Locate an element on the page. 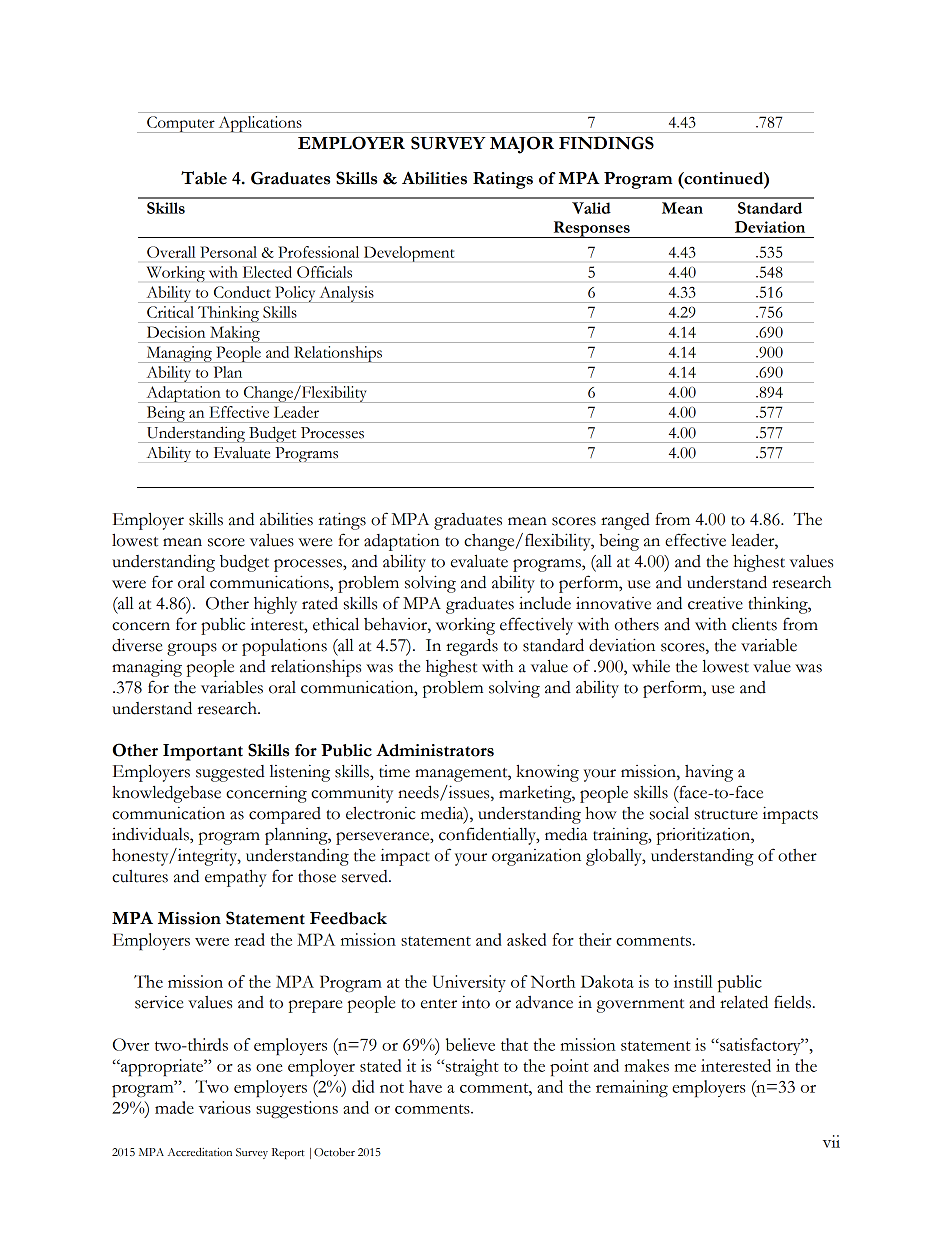 Image resolution: width=952 pixels, height=1233 pixels. suggested is located at coordinates (230, 773).
